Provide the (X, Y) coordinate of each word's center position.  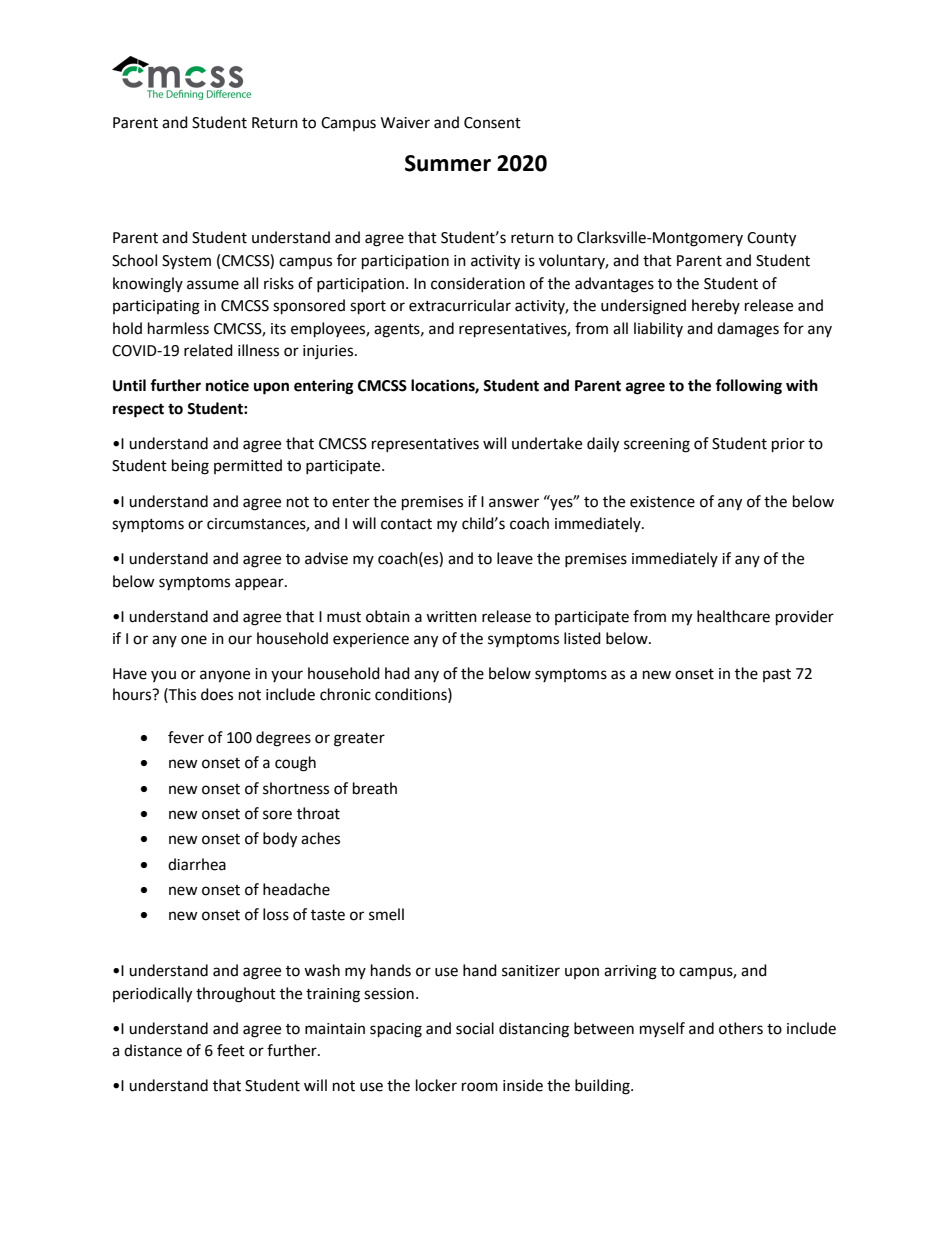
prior (788, 445)
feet (231, 1050)
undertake (547, 443)
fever (186, 737)
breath (375, 788)
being (190, 467)
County (771, 239)
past (777, 675)
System (186, 262)
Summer (448, 163)
